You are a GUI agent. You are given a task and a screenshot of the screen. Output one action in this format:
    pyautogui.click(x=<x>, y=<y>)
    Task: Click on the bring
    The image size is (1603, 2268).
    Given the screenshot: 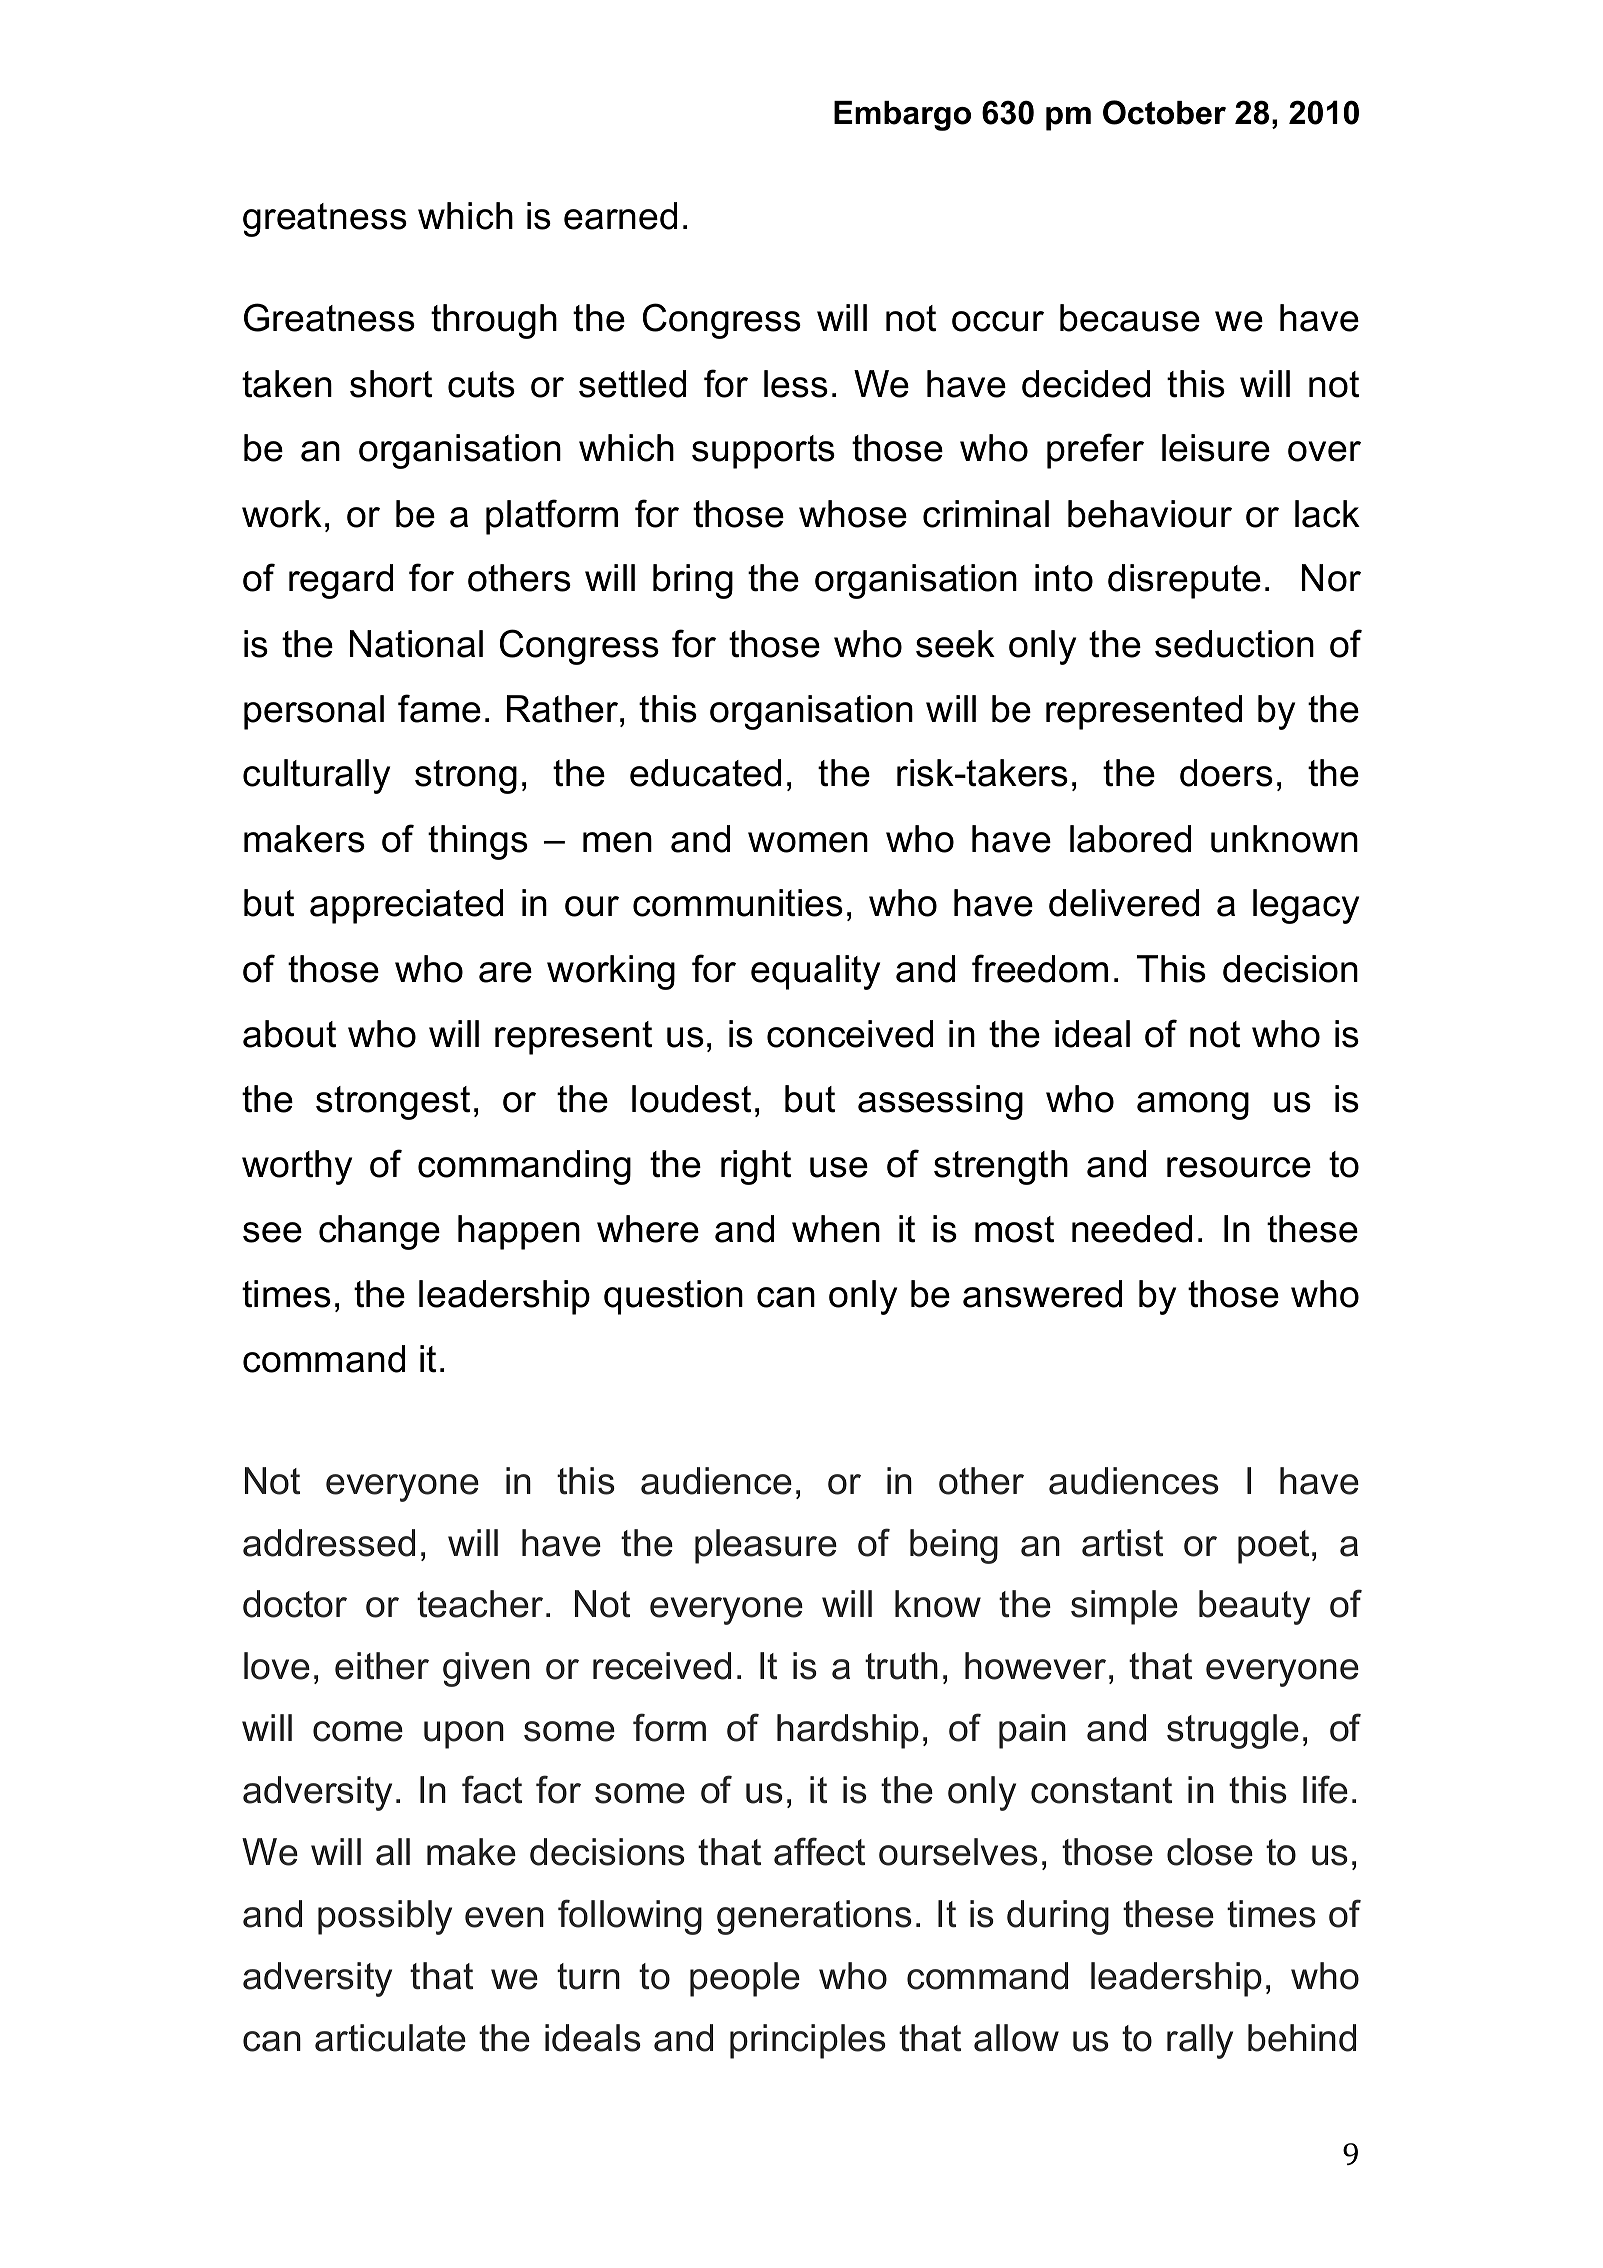 What is the action you would take?
    pyautogui.click(x=693, y=581)
